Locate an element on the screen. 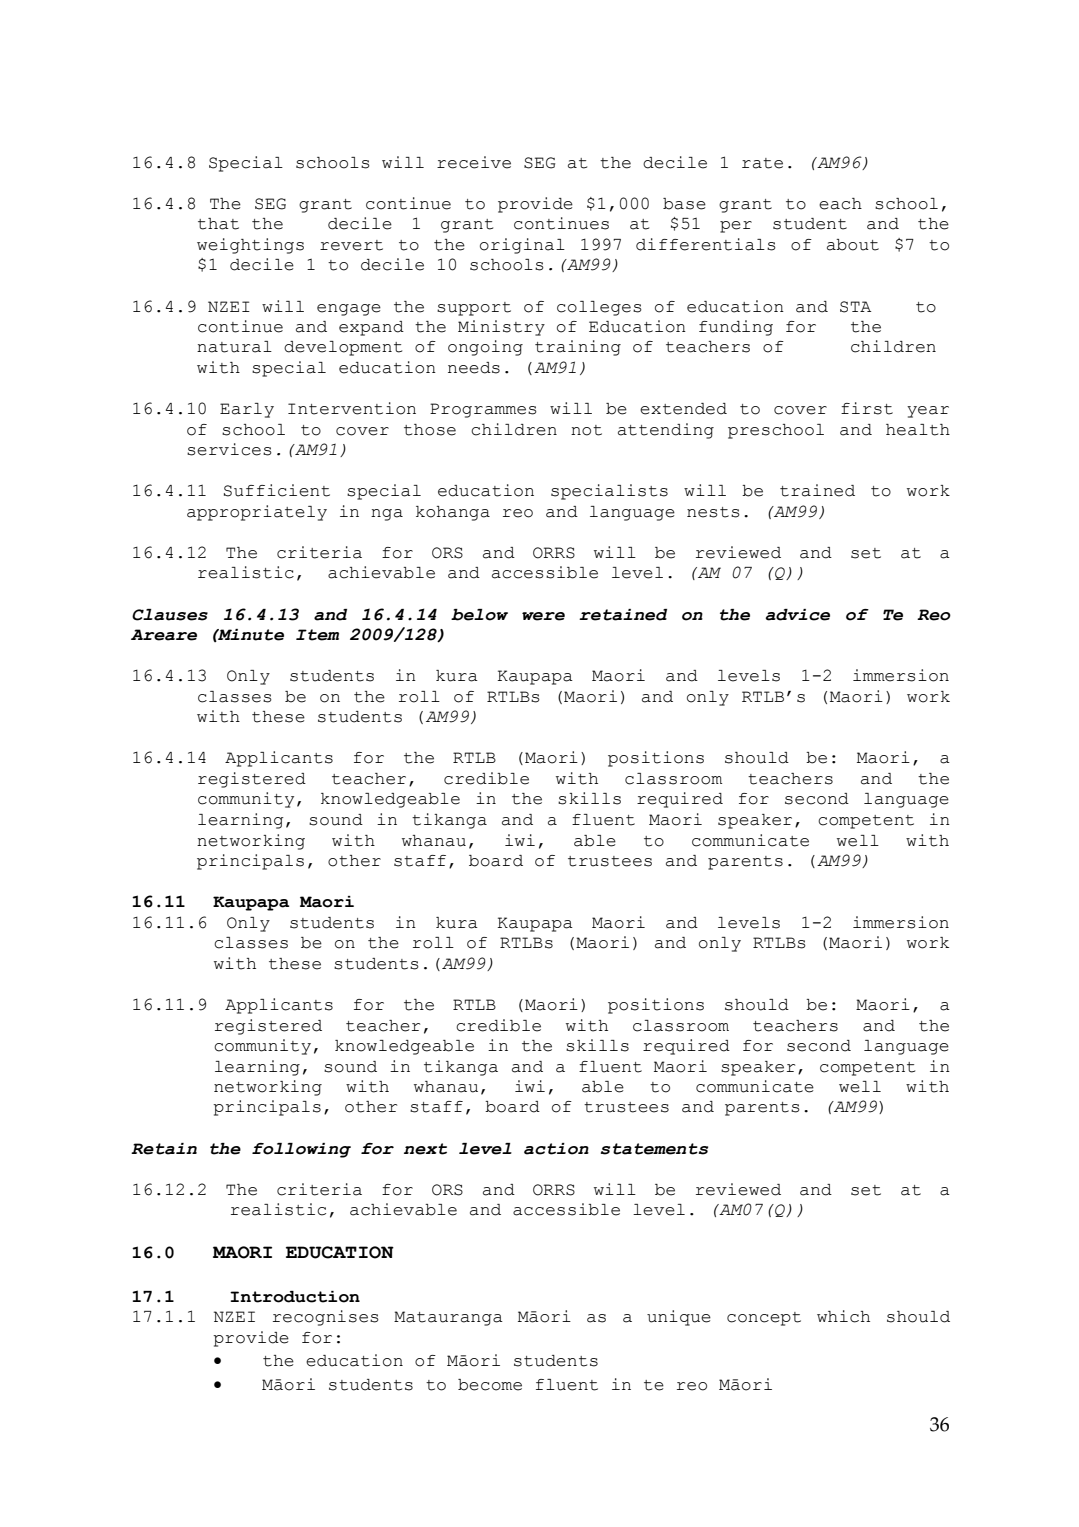 This screenshot has width=1079, height=1527. action is located at coordinates (556, 1149).
